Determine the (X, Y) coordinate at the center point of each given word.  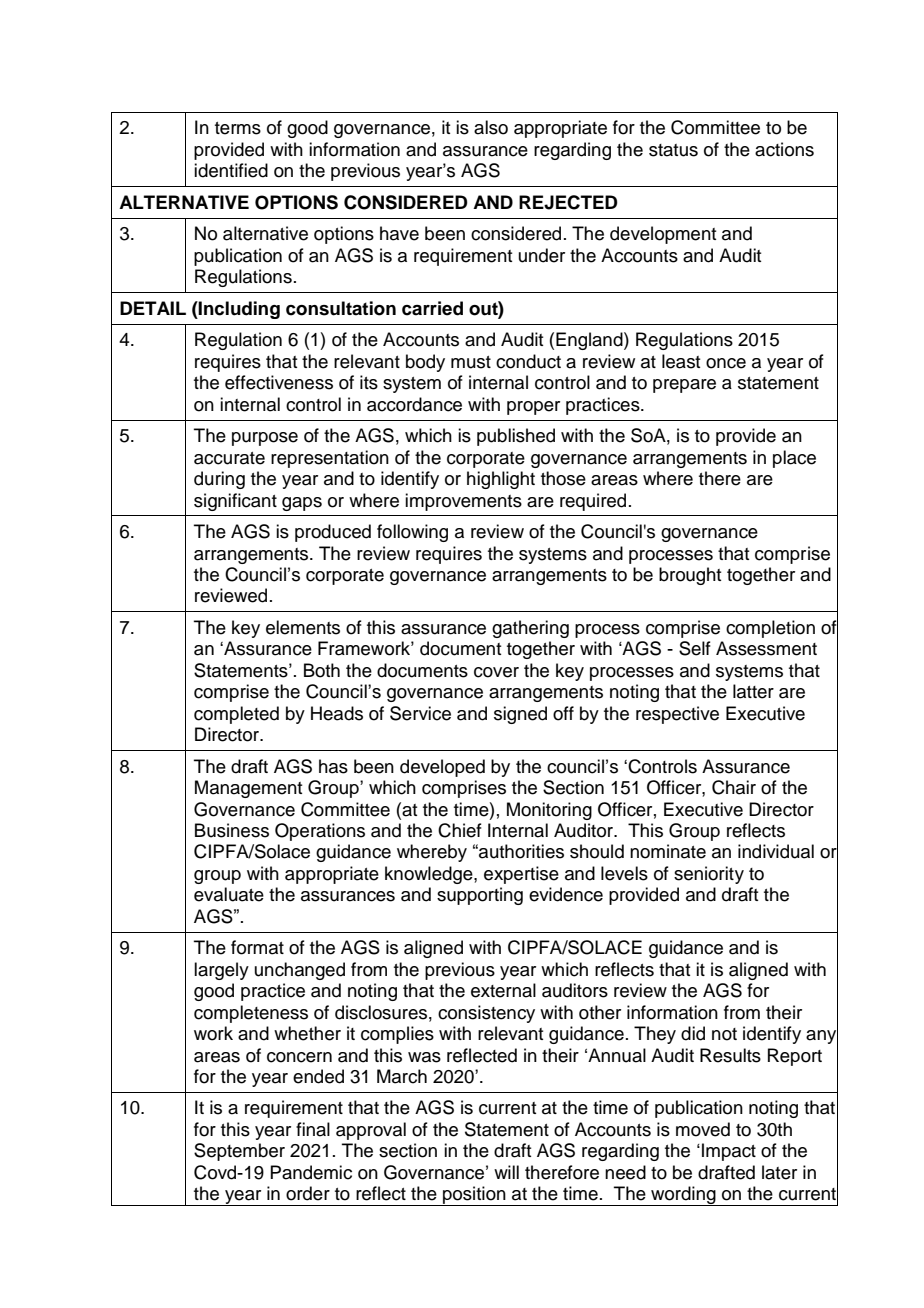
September (239, 1152)
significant (235, 502)
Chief (460, 830)
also (491, 127)
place (794, 459)
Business (232, 830)
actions (784, 149)
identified (231, 170)
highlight (501, 480)
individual (776, 851)
